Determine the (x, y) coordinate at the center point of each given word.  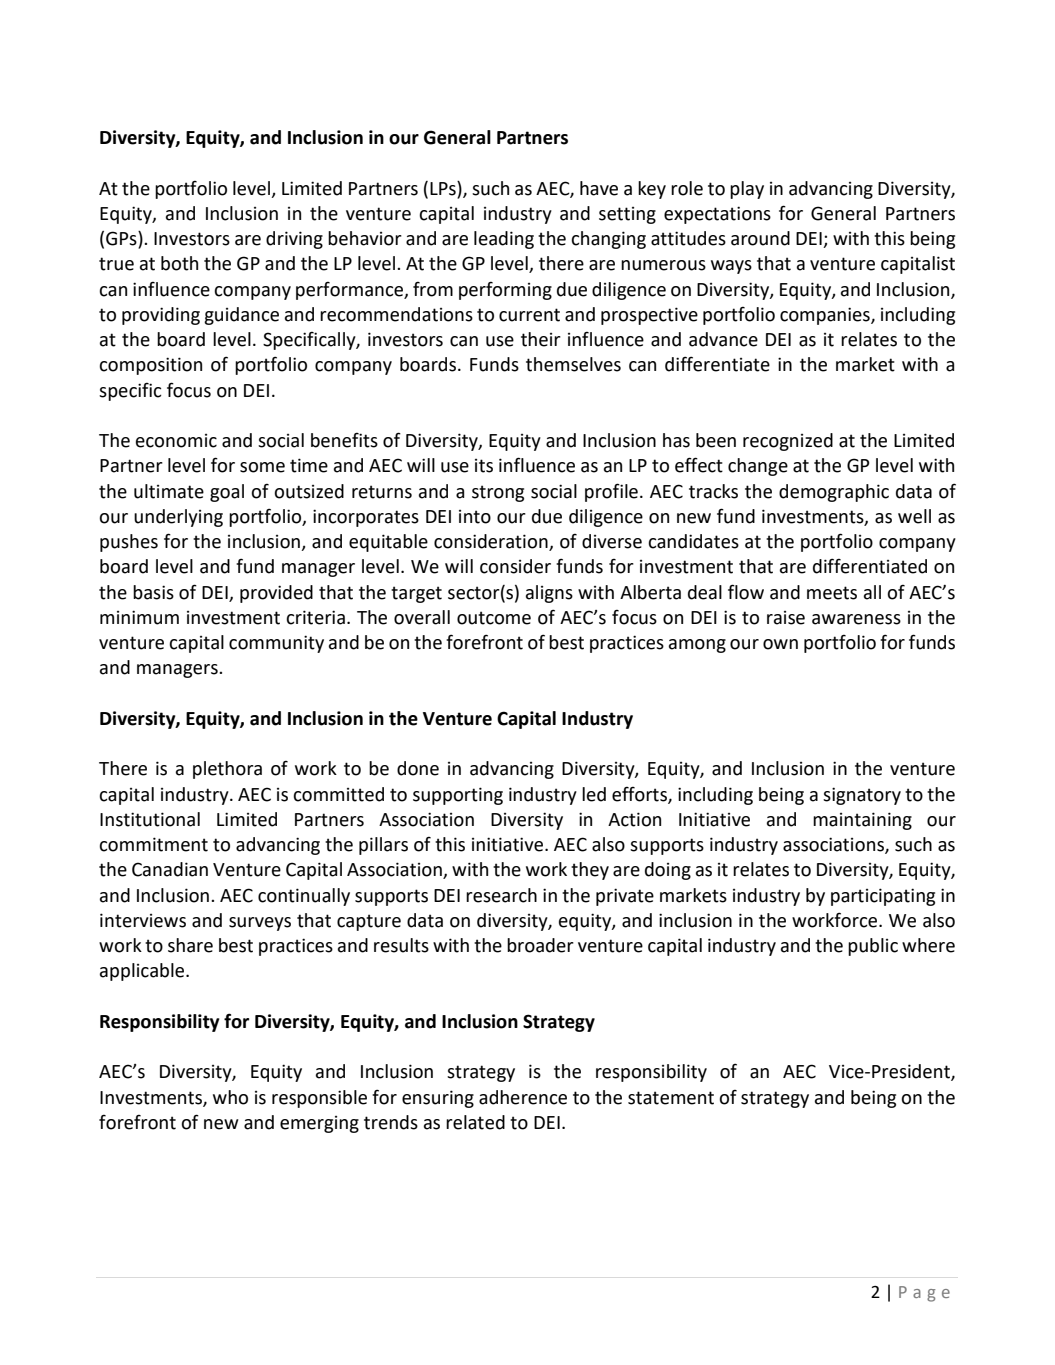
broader (540, 945)
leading (504, 240)
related (475, 1122)
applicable (143, 972)
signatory (862, 796)
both (179, 263)
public (873, 947)
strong (498, 493)
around (760, 238)
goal (227, 493)
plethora (227, 770)
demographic (834, 493)
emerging (319, 1124)
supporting (458, 796)
